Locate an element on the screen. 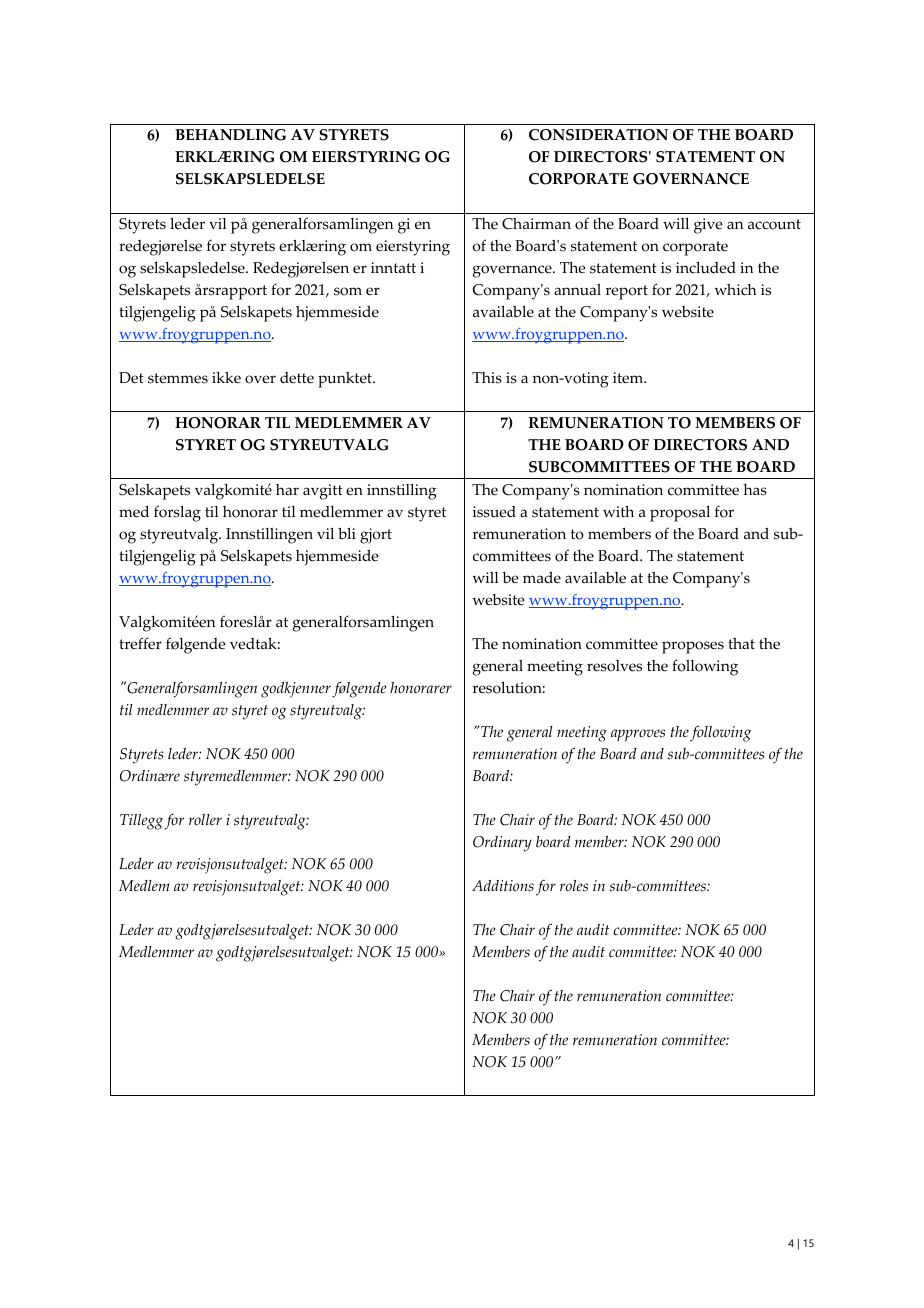  har is located at coordinates (287, 489).
